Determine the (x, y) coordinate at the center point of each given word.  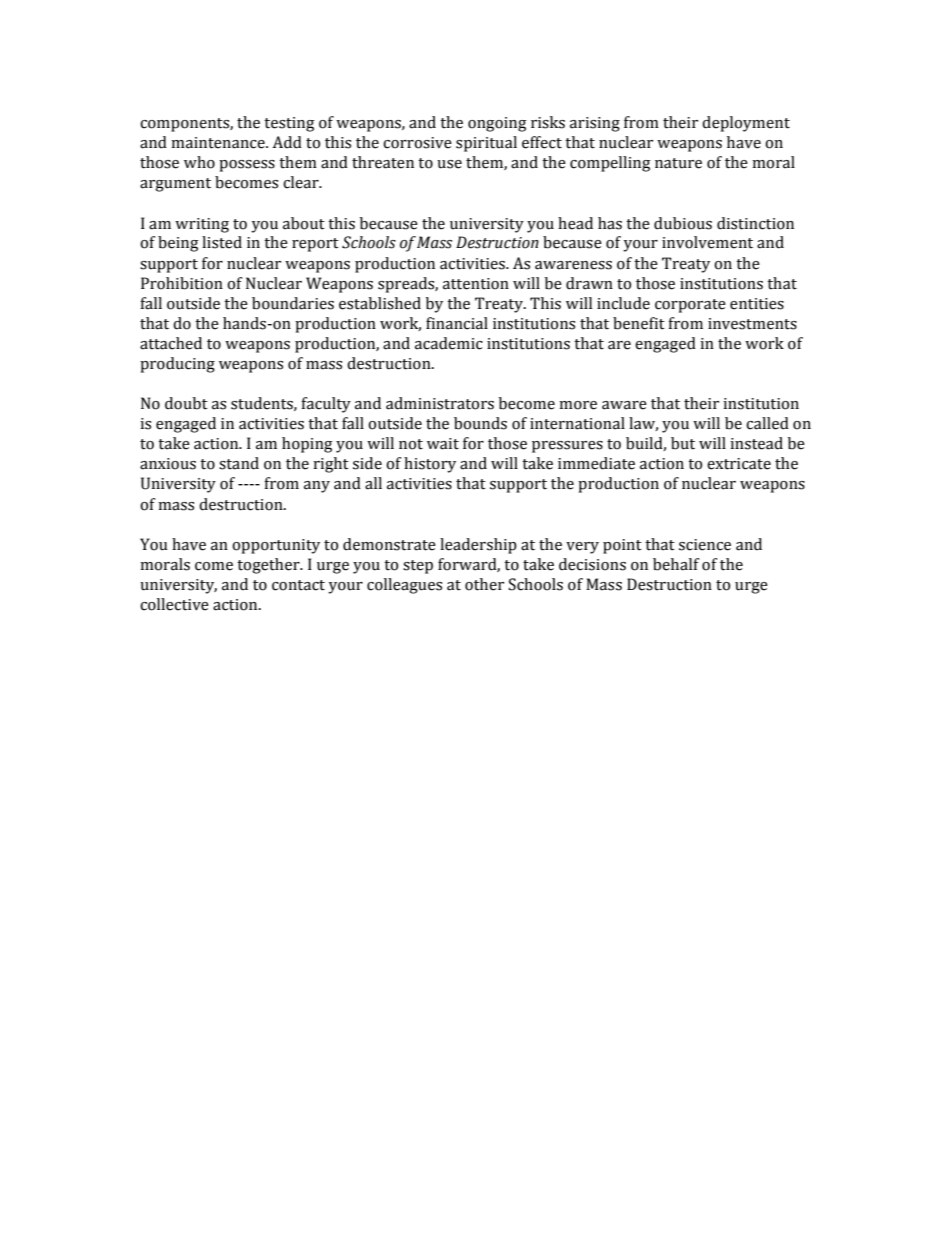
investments (752, 324)
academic (449, 343)
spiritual (486, 144)
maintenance (219, 143)
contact (298, 585)
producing (177, 365)
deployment (746, 124)
